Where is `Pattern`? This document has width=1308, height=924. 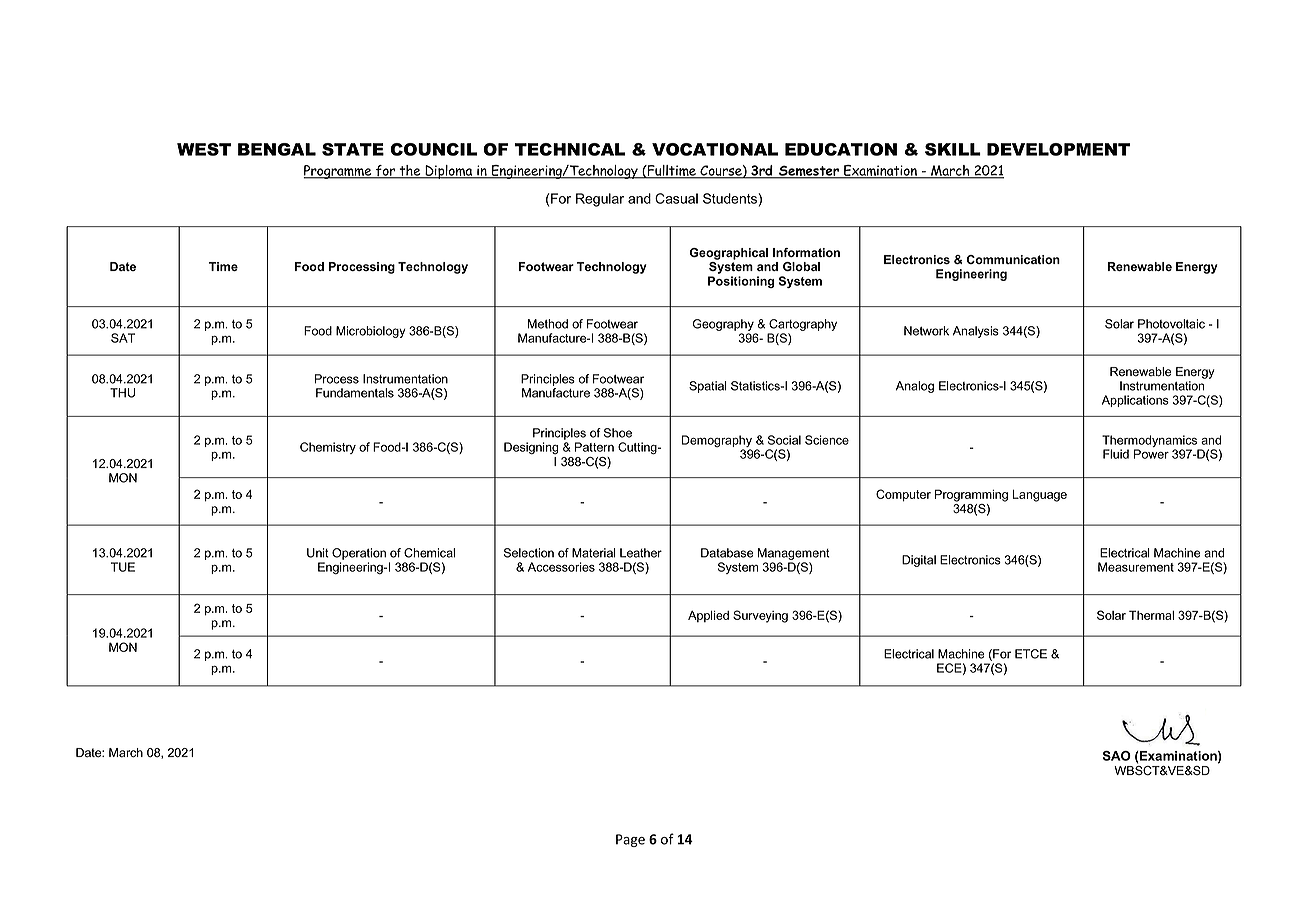
Pattern is located at coordinates (594, 447).
